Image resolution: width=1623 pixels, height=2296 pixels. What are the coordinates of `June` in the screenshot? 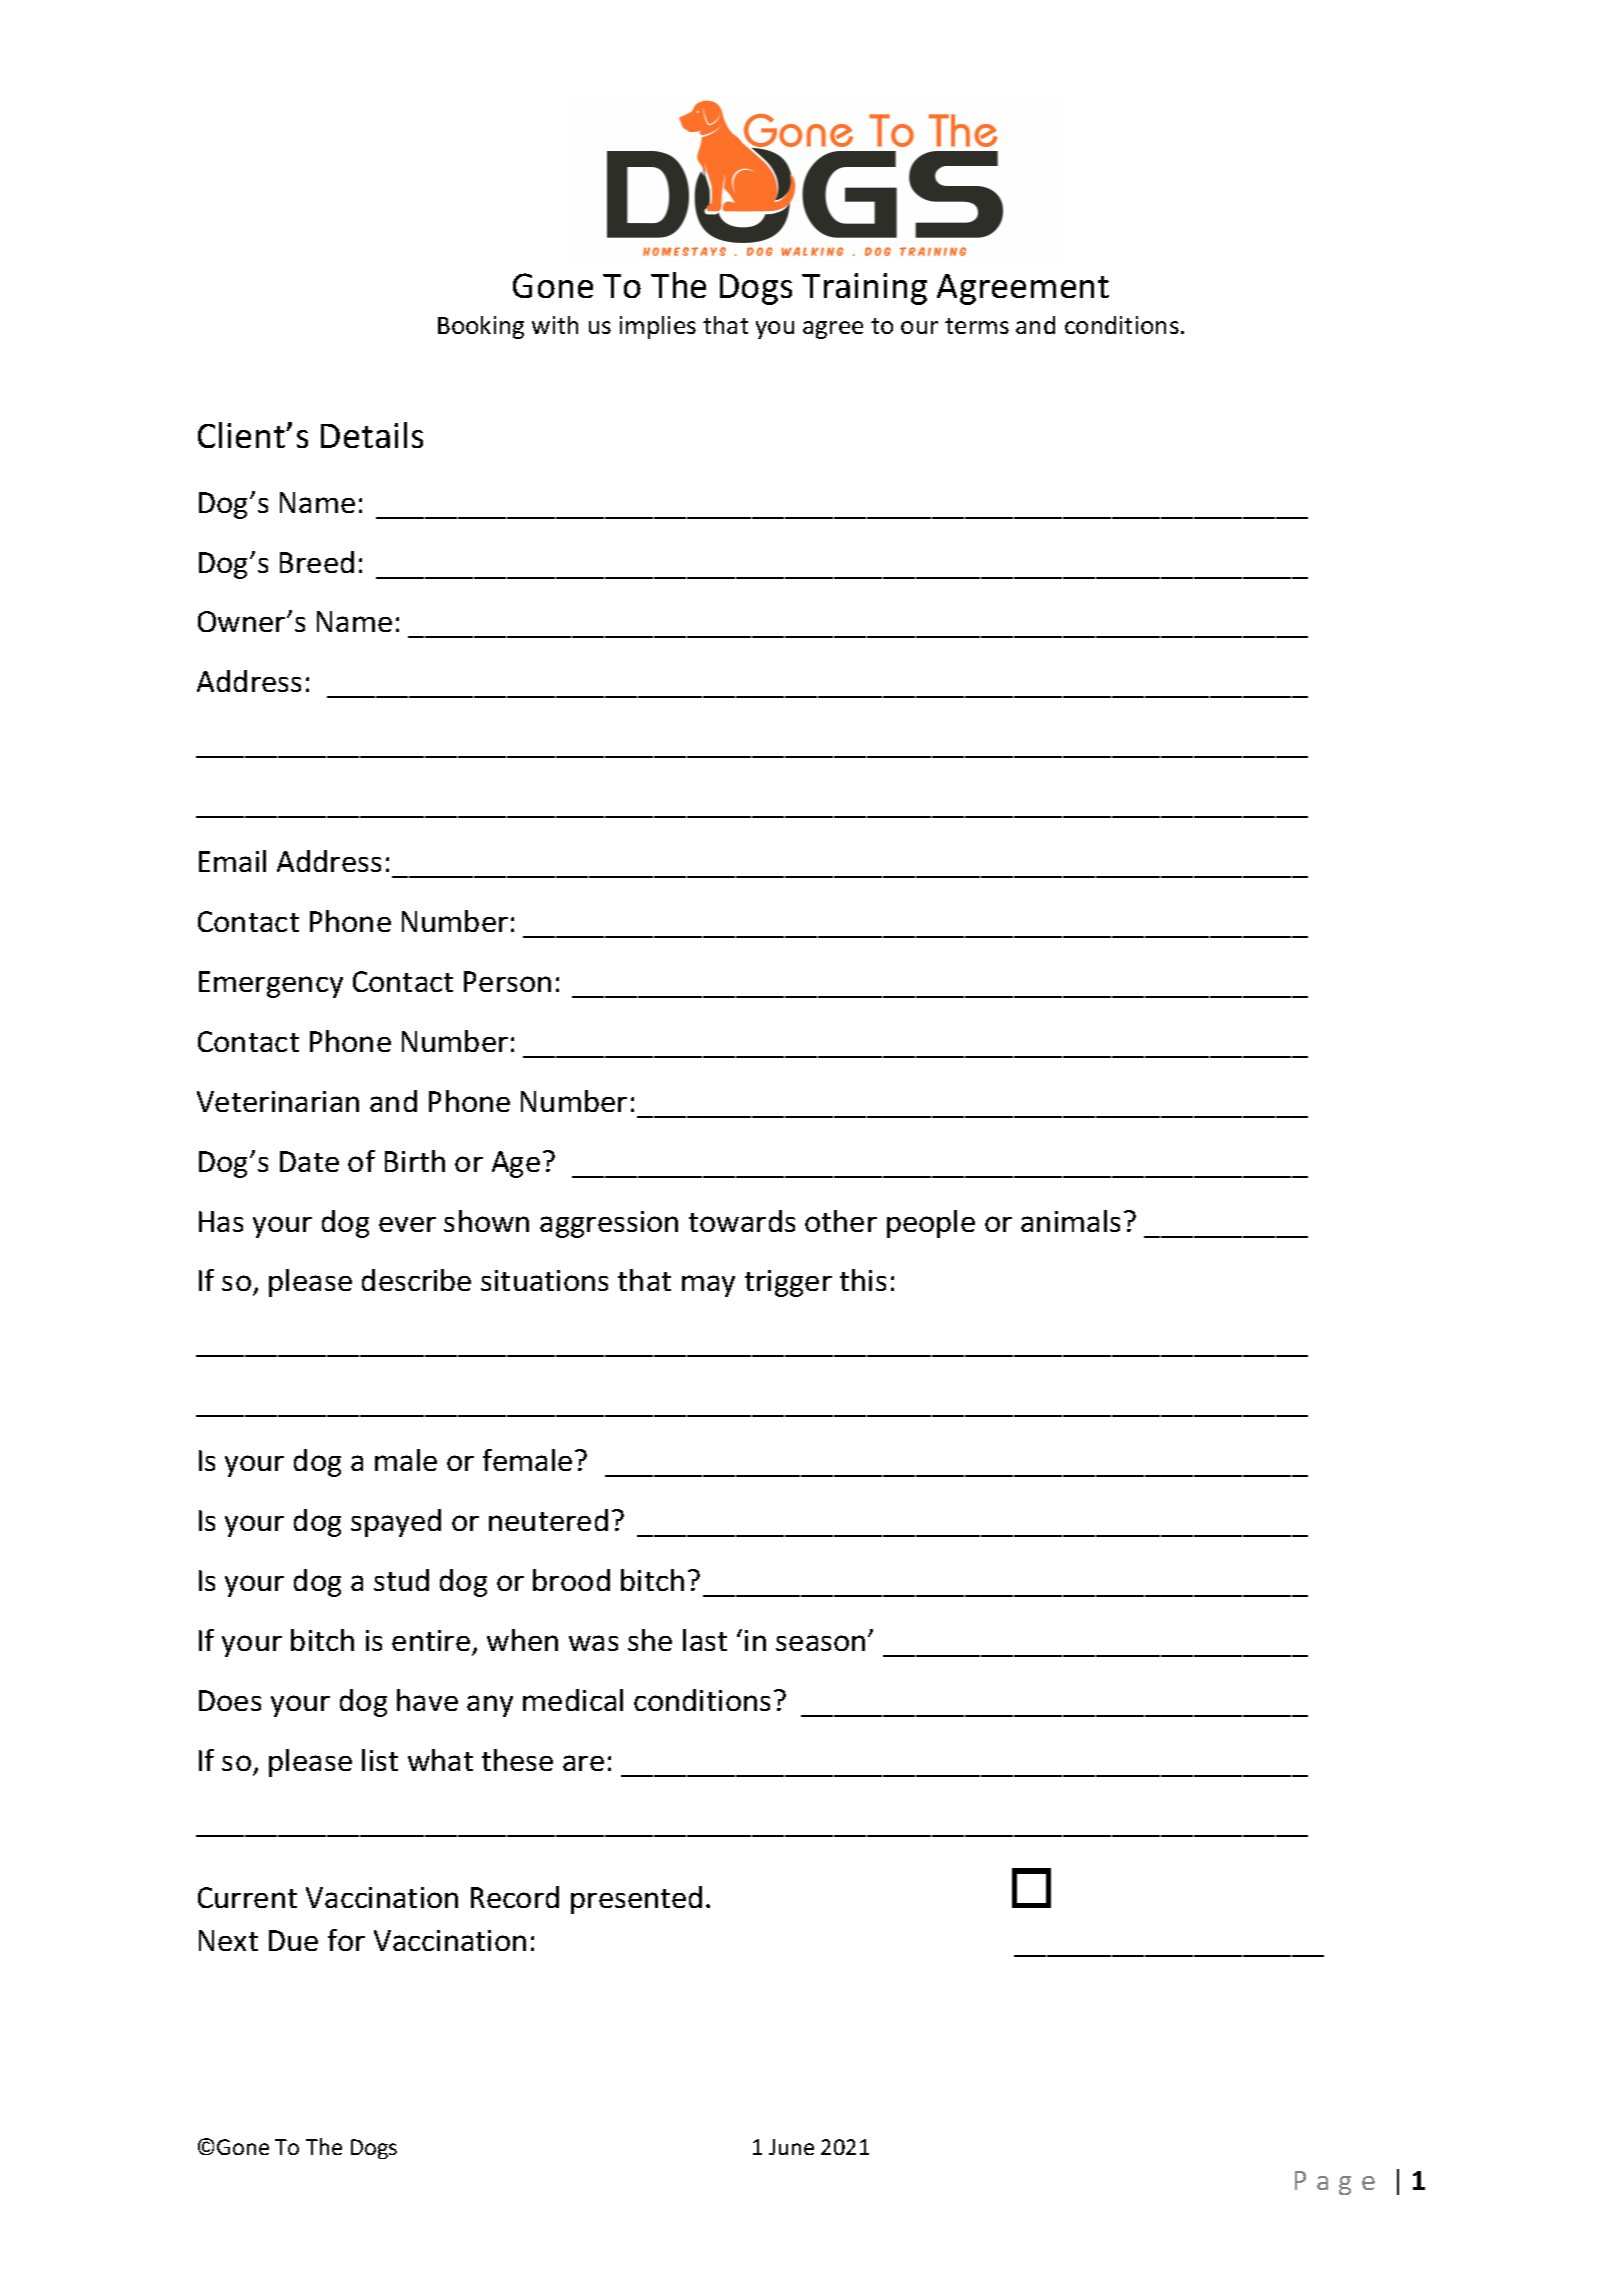 It's located at (791, 2147).
